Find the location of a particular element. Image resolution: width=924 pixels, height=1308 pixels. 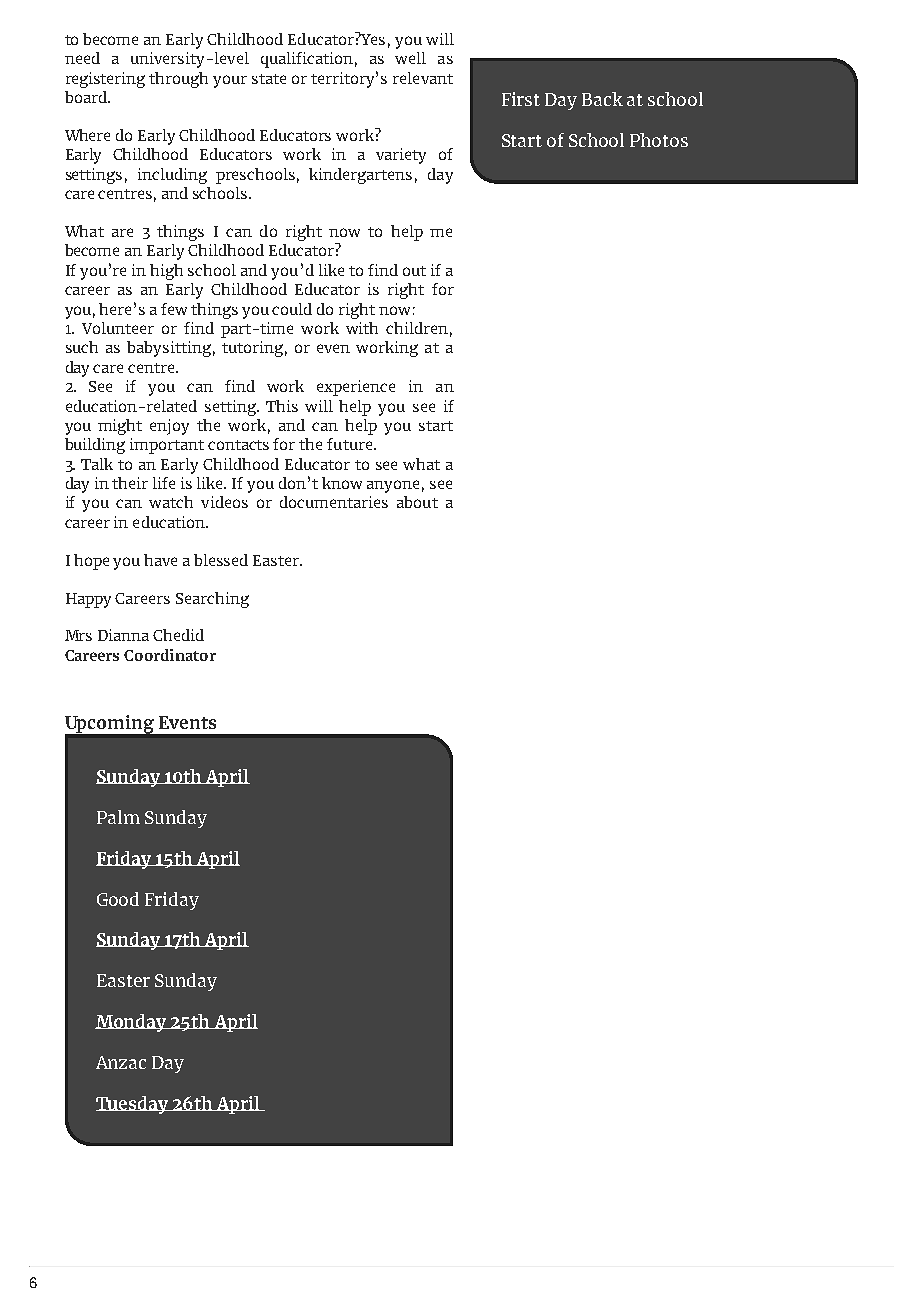

Back is located at coordinates (602, 99).
